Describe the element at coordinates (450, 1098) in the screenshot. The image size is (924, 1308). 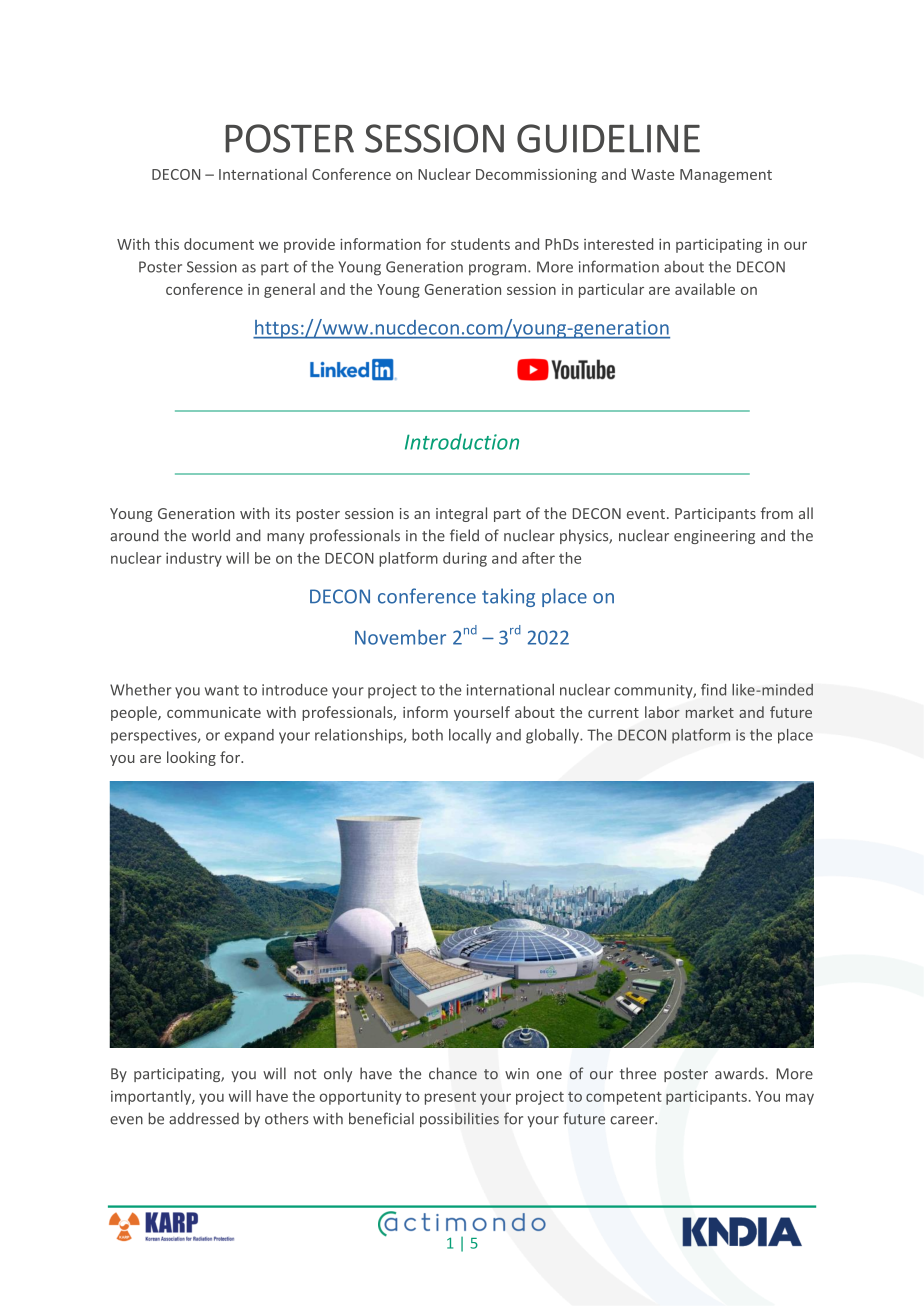
I see `present` at that location.
